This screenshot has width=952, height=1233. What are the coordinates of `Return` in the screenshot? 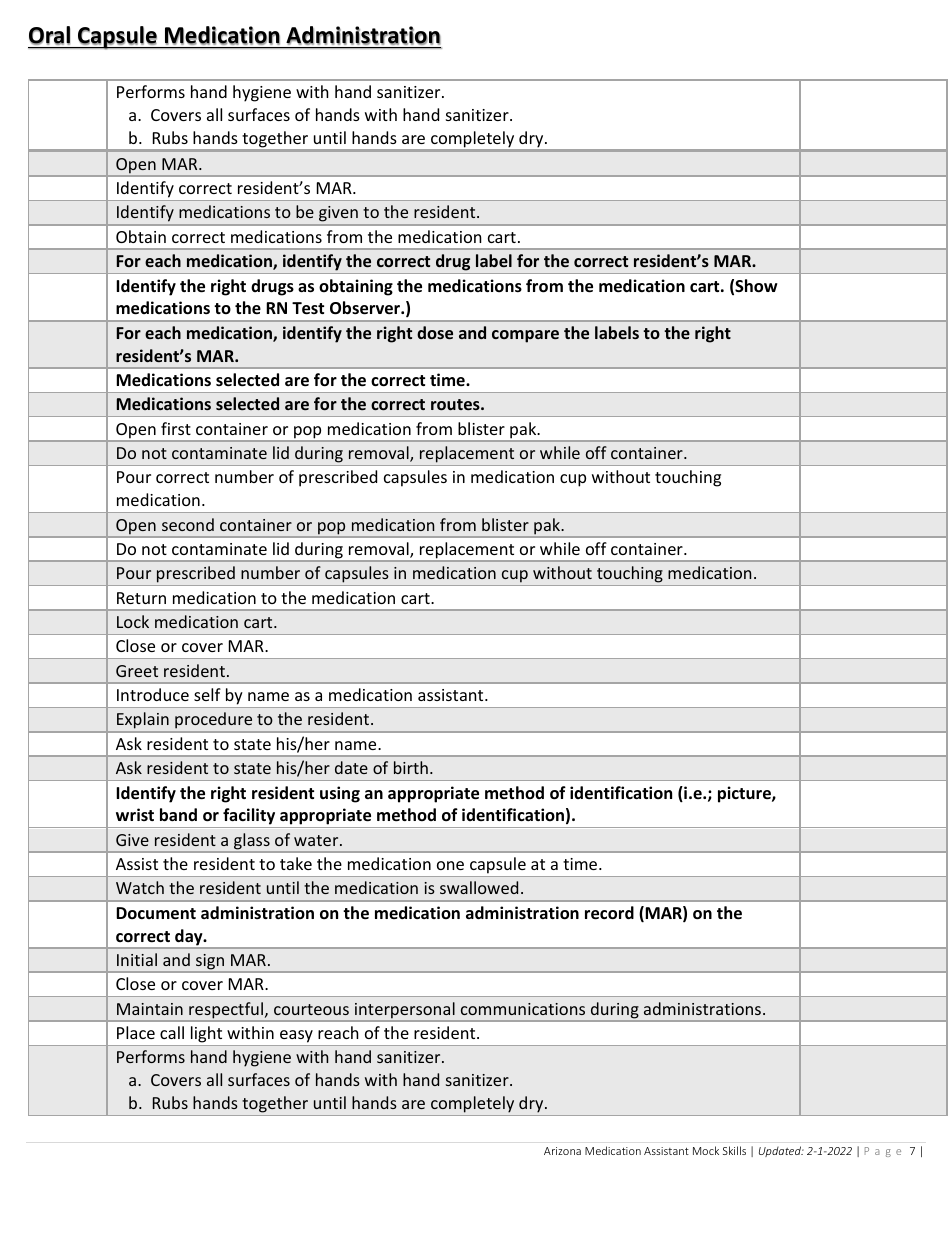 It's located at (141, 598).
